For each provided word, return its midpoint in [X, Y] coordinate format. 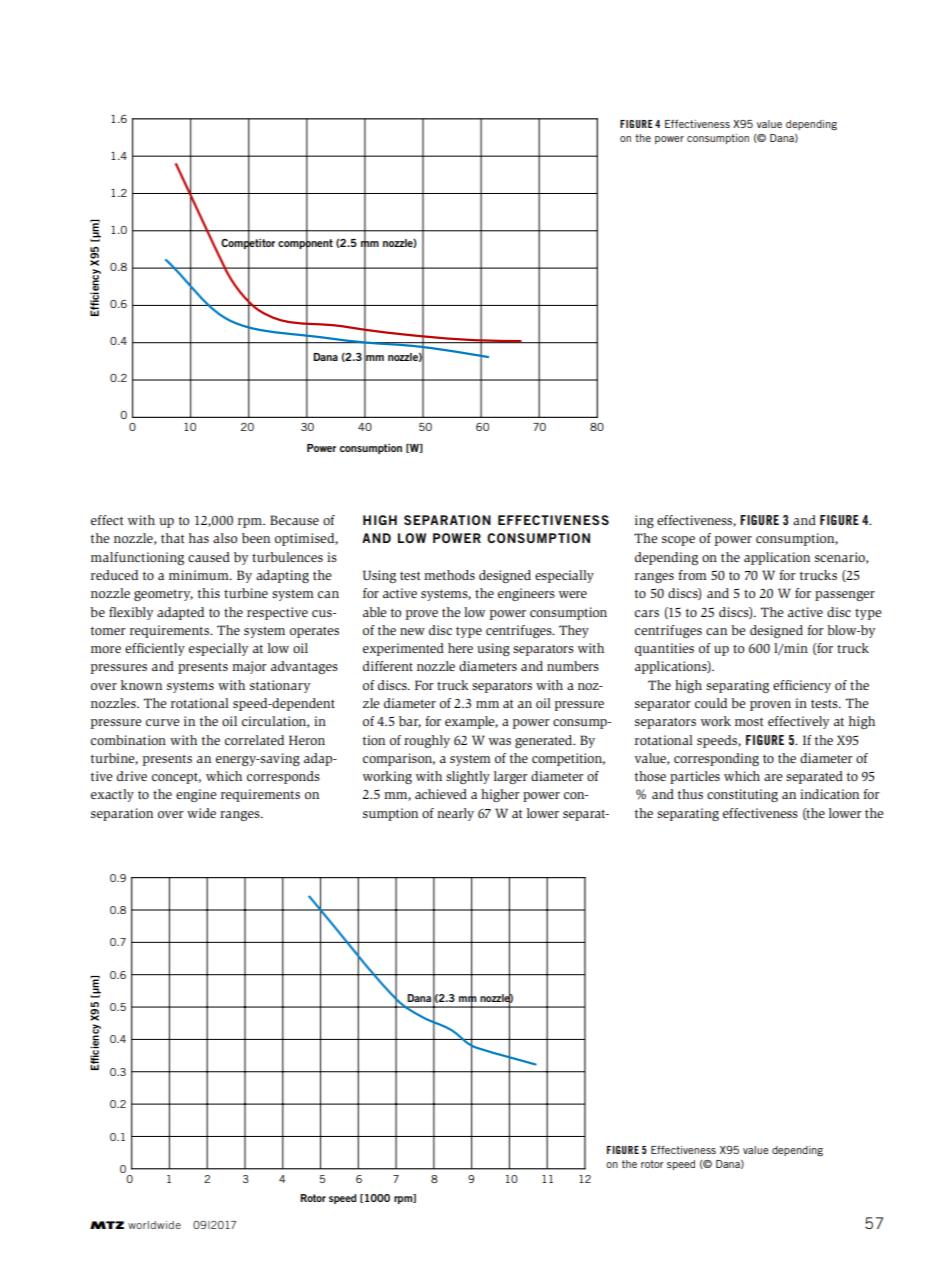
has [199, 538]
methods [449, 575]
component [305, 244]
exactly [112, 795]
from [692, 575]
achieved [441, 794]
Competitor [248, 243]
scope [678, 541]
